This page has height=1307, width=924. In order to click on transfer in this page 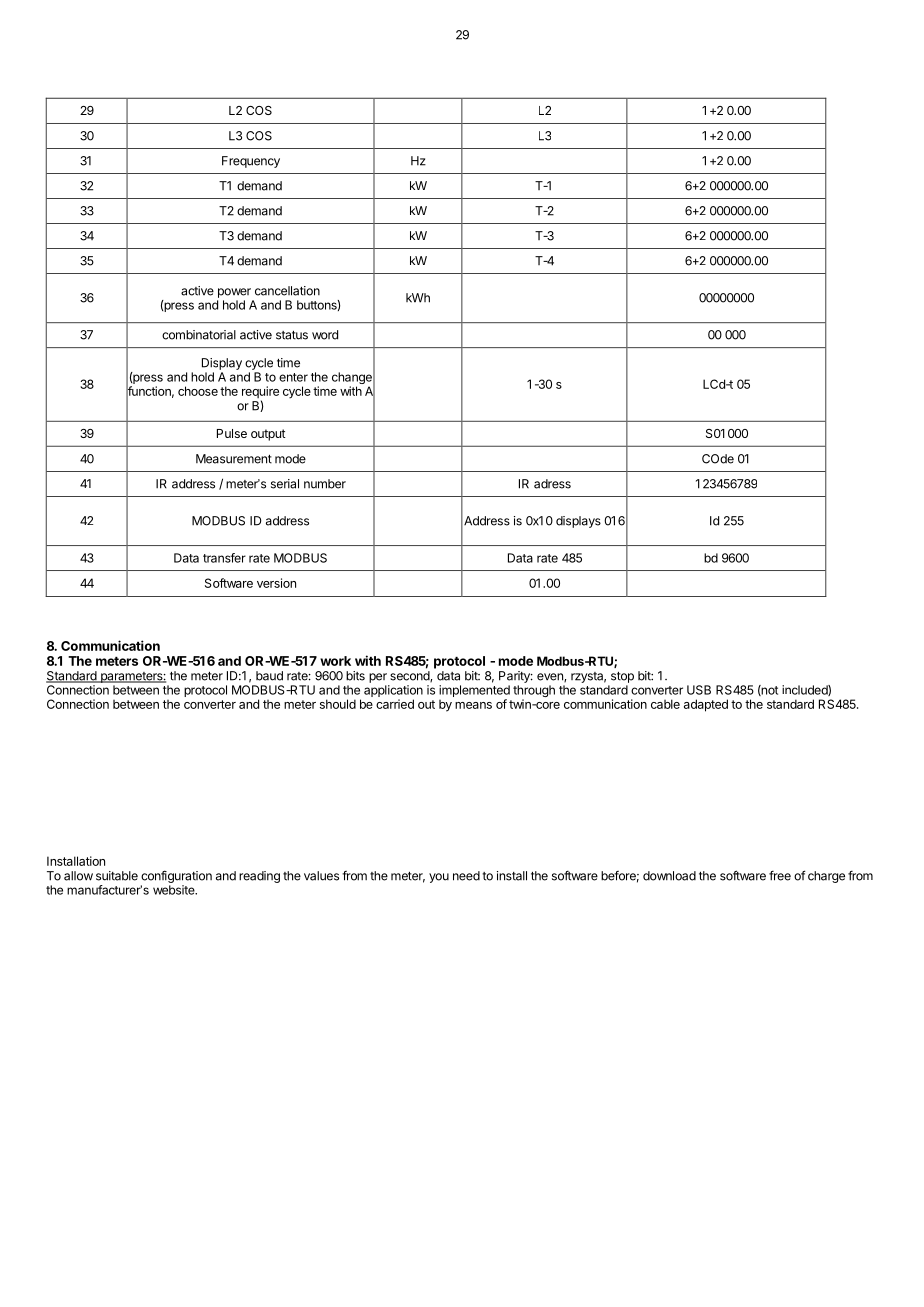, I will do `click(224, 558)`.
